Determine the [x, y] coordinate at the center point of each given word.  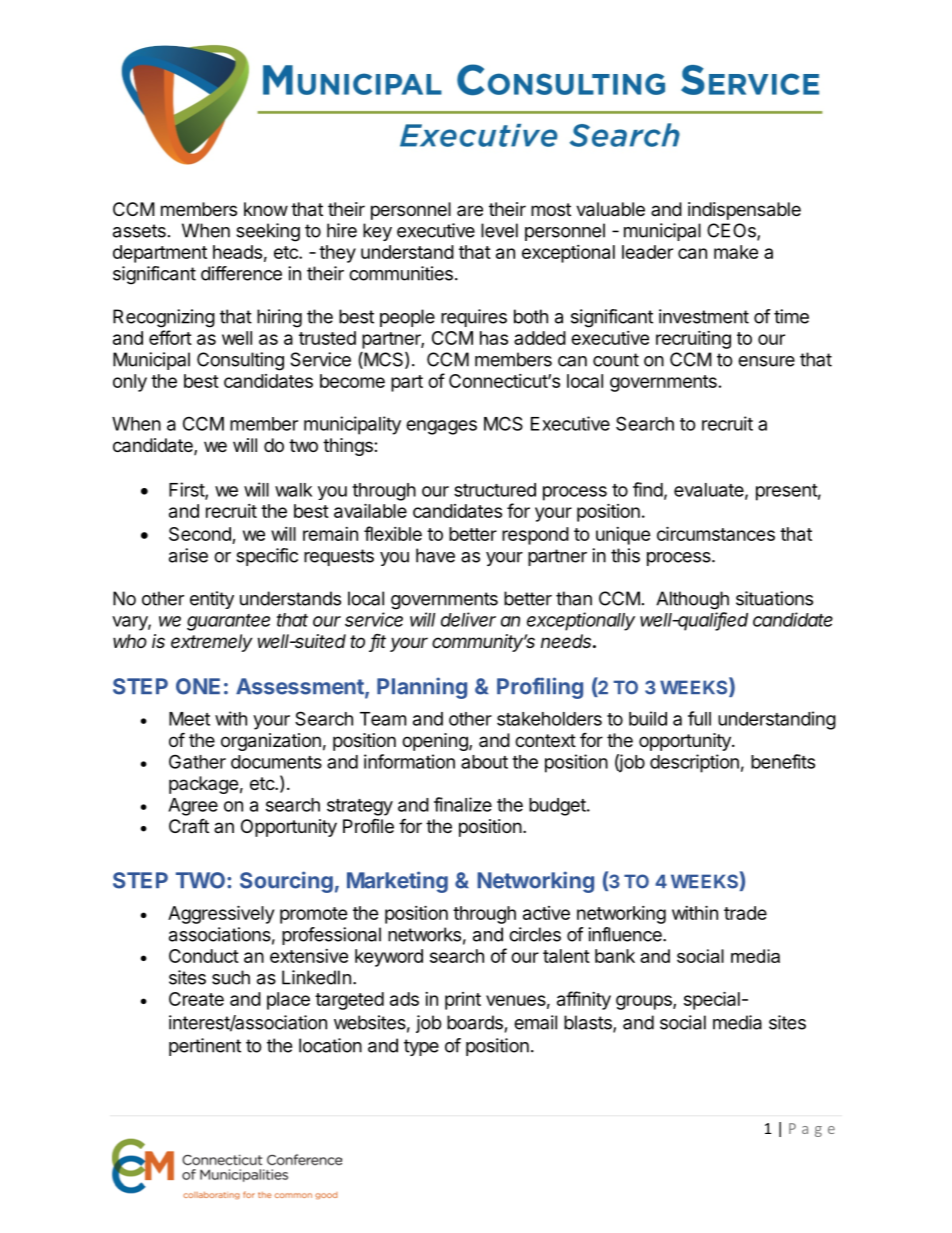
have [435, 555]
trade [745, 913]
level [499, 230]
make [736, 252]
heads [237, 252]
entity [212, 600]
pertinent [205, 1047]
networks [424, 934]
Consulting [240, 361]
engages [441, 427]
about [484, 762]
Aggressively [221, 914]
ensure [766, 361]
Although [692, 600]
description [694, 763]
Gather [197, 761]
